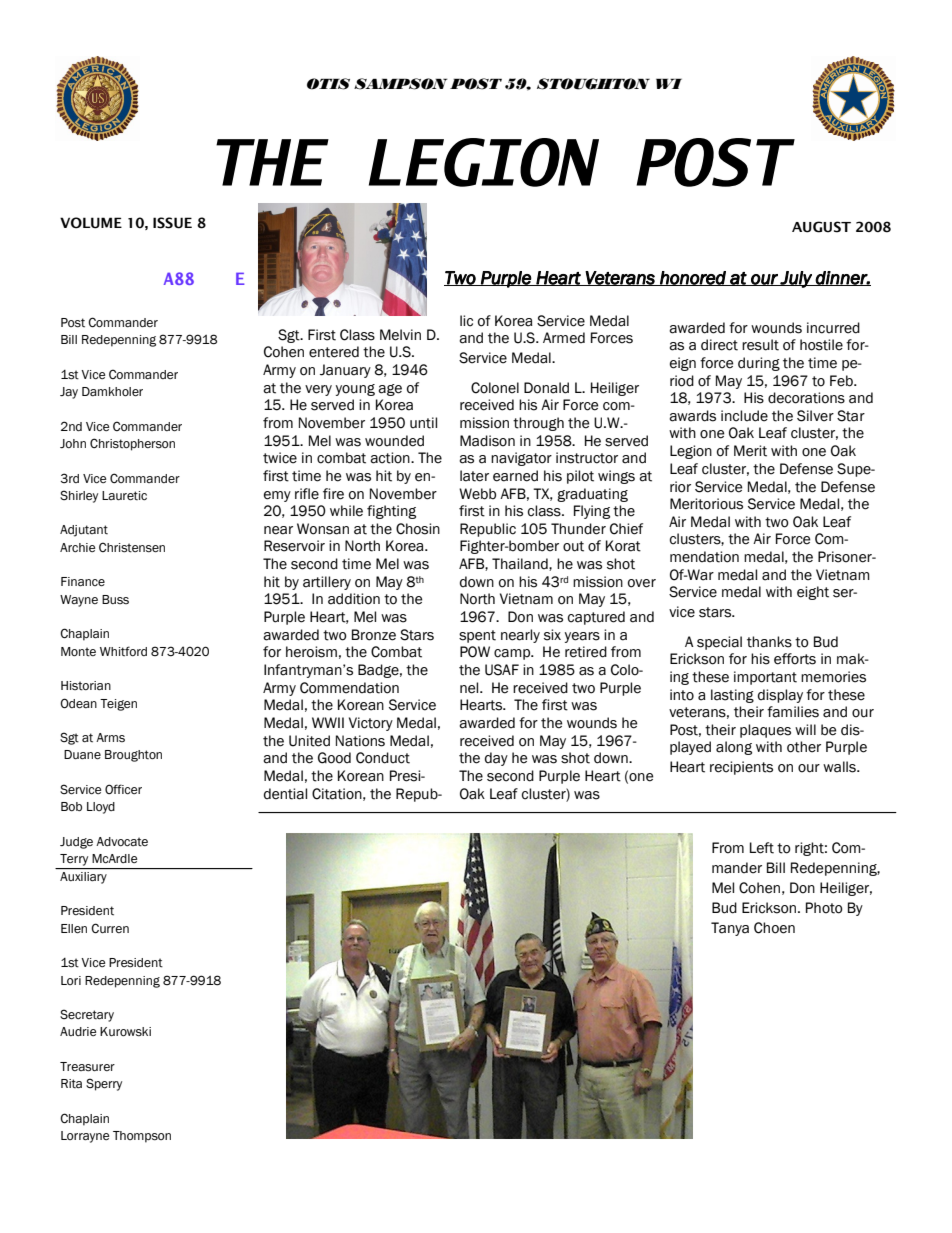 This image has height=1233, width=952. Describe the element at coordinates (477, 636) in the image. I see `spent` at that location.
